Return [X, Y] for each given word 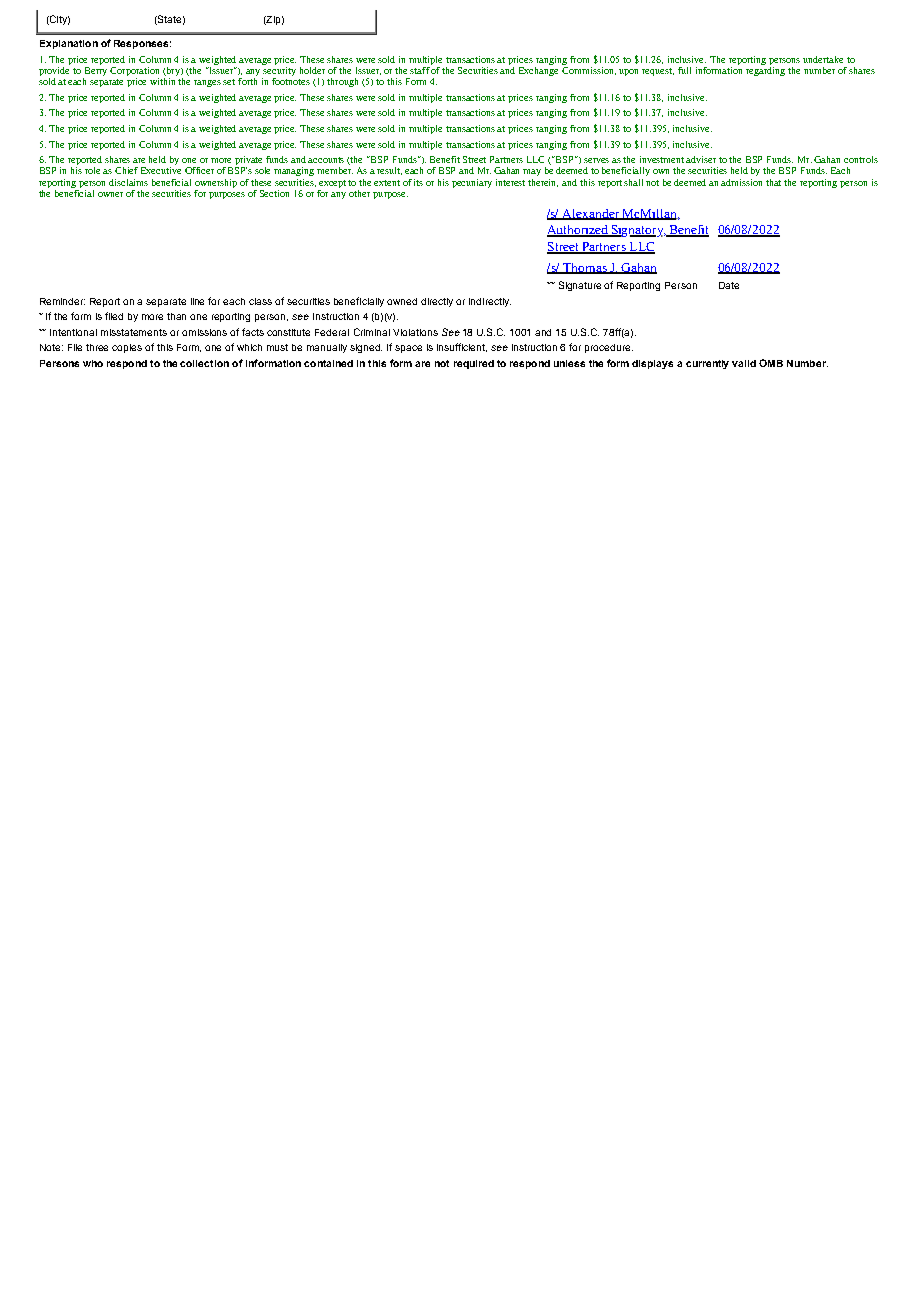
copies [127, 348]
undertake [823, 59]
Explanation [69, 44]
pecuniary [472, 183]
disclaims [128, 182]
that [773, 182]
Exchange [538, 70]
